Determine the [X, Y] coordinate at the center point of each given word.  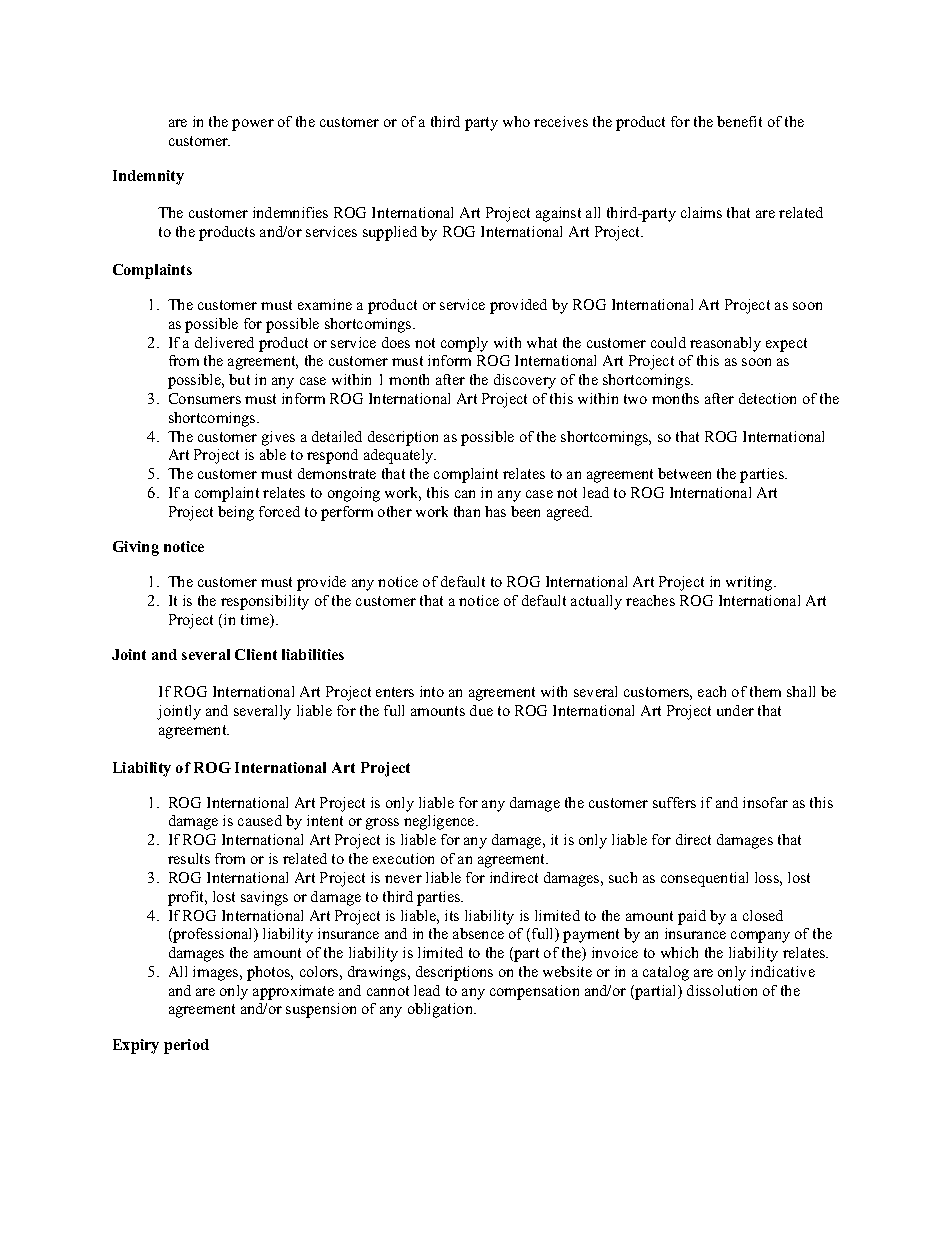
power [253, 125]
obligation [442, 1010]
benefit [739, 121]
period [186, 1046]
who [516, 121]
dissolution [722, 990]
